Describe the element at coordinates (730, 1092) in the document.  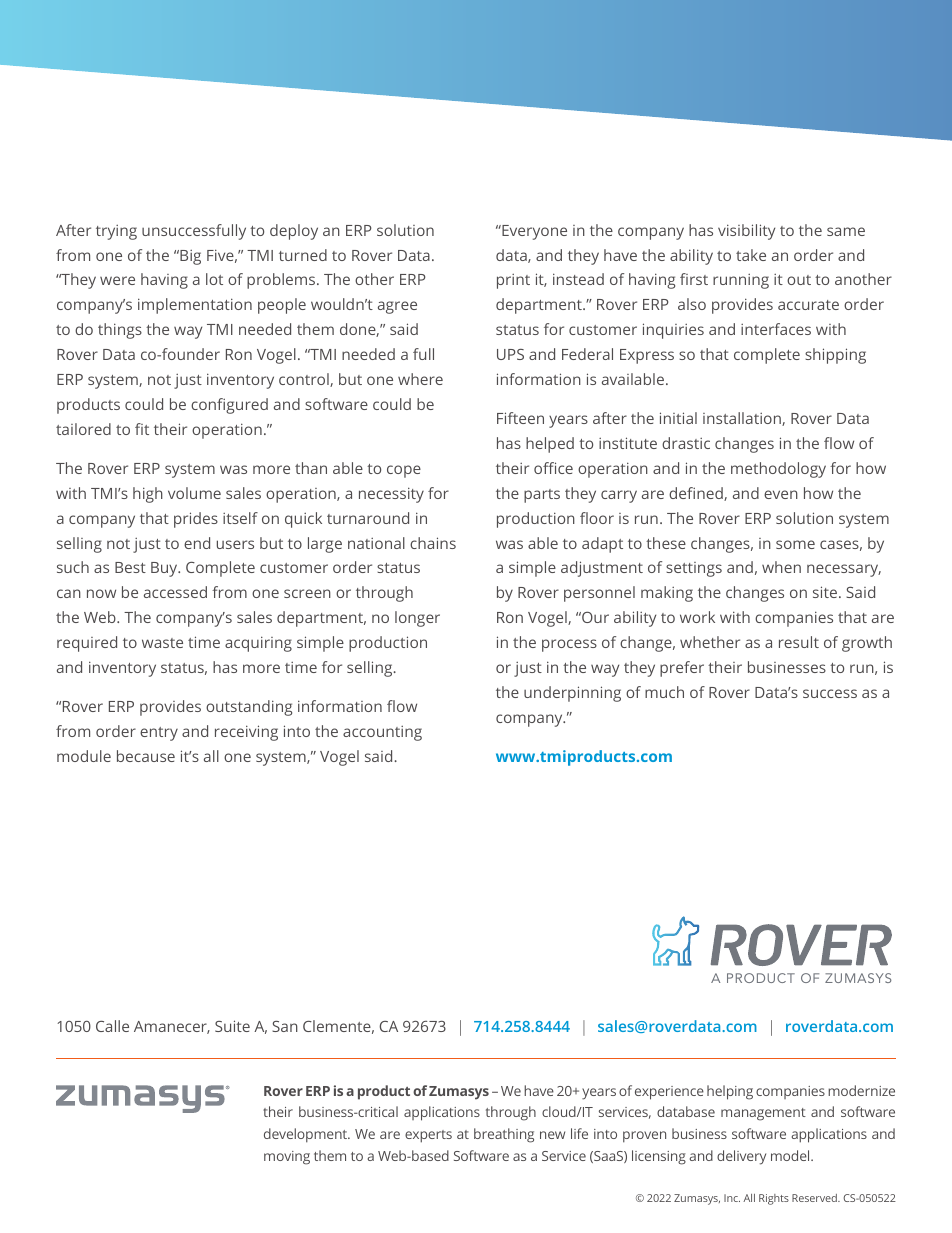
I see `helping` at that location.
